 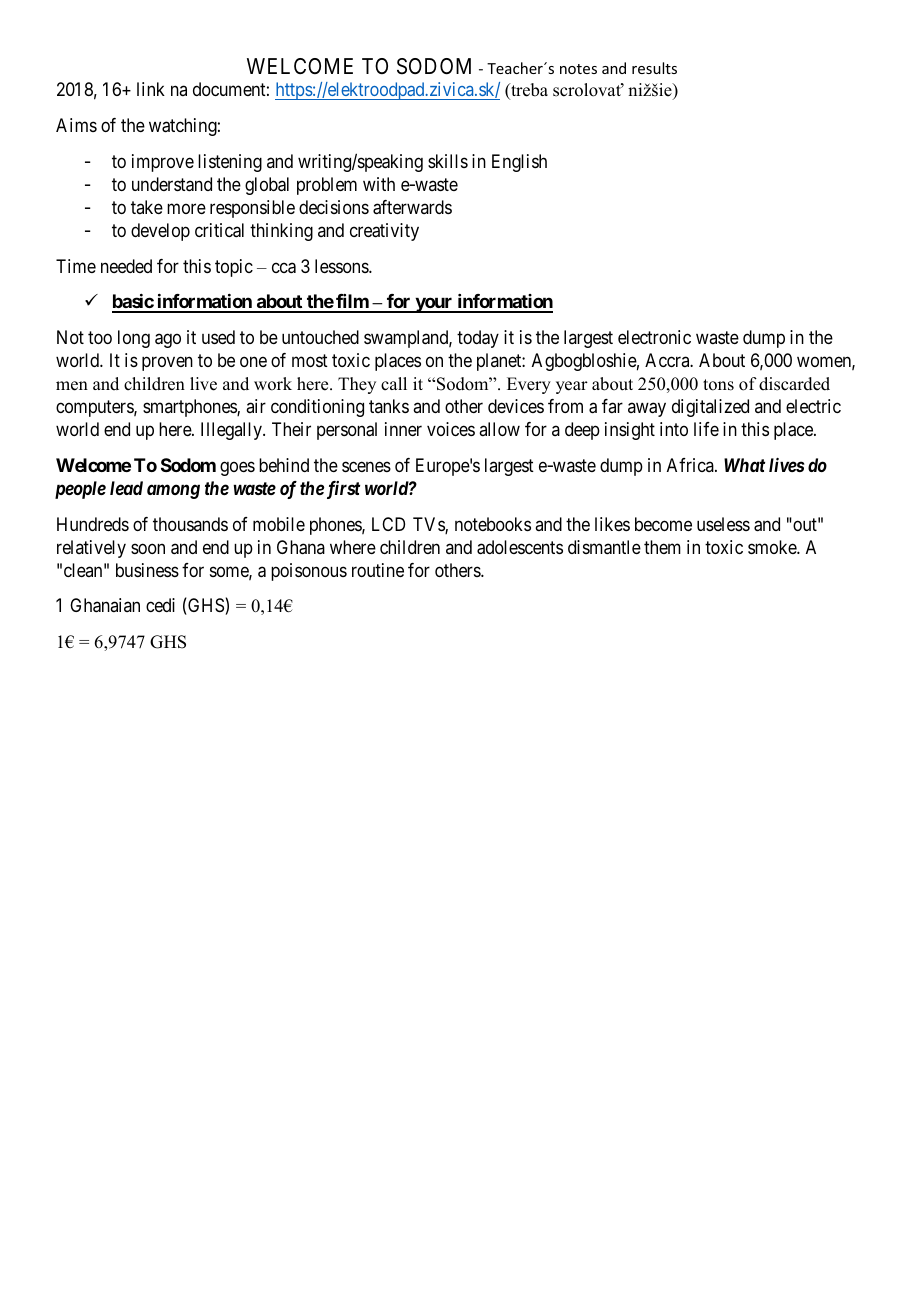 I want to click on link, so click(x=151, y=89).
